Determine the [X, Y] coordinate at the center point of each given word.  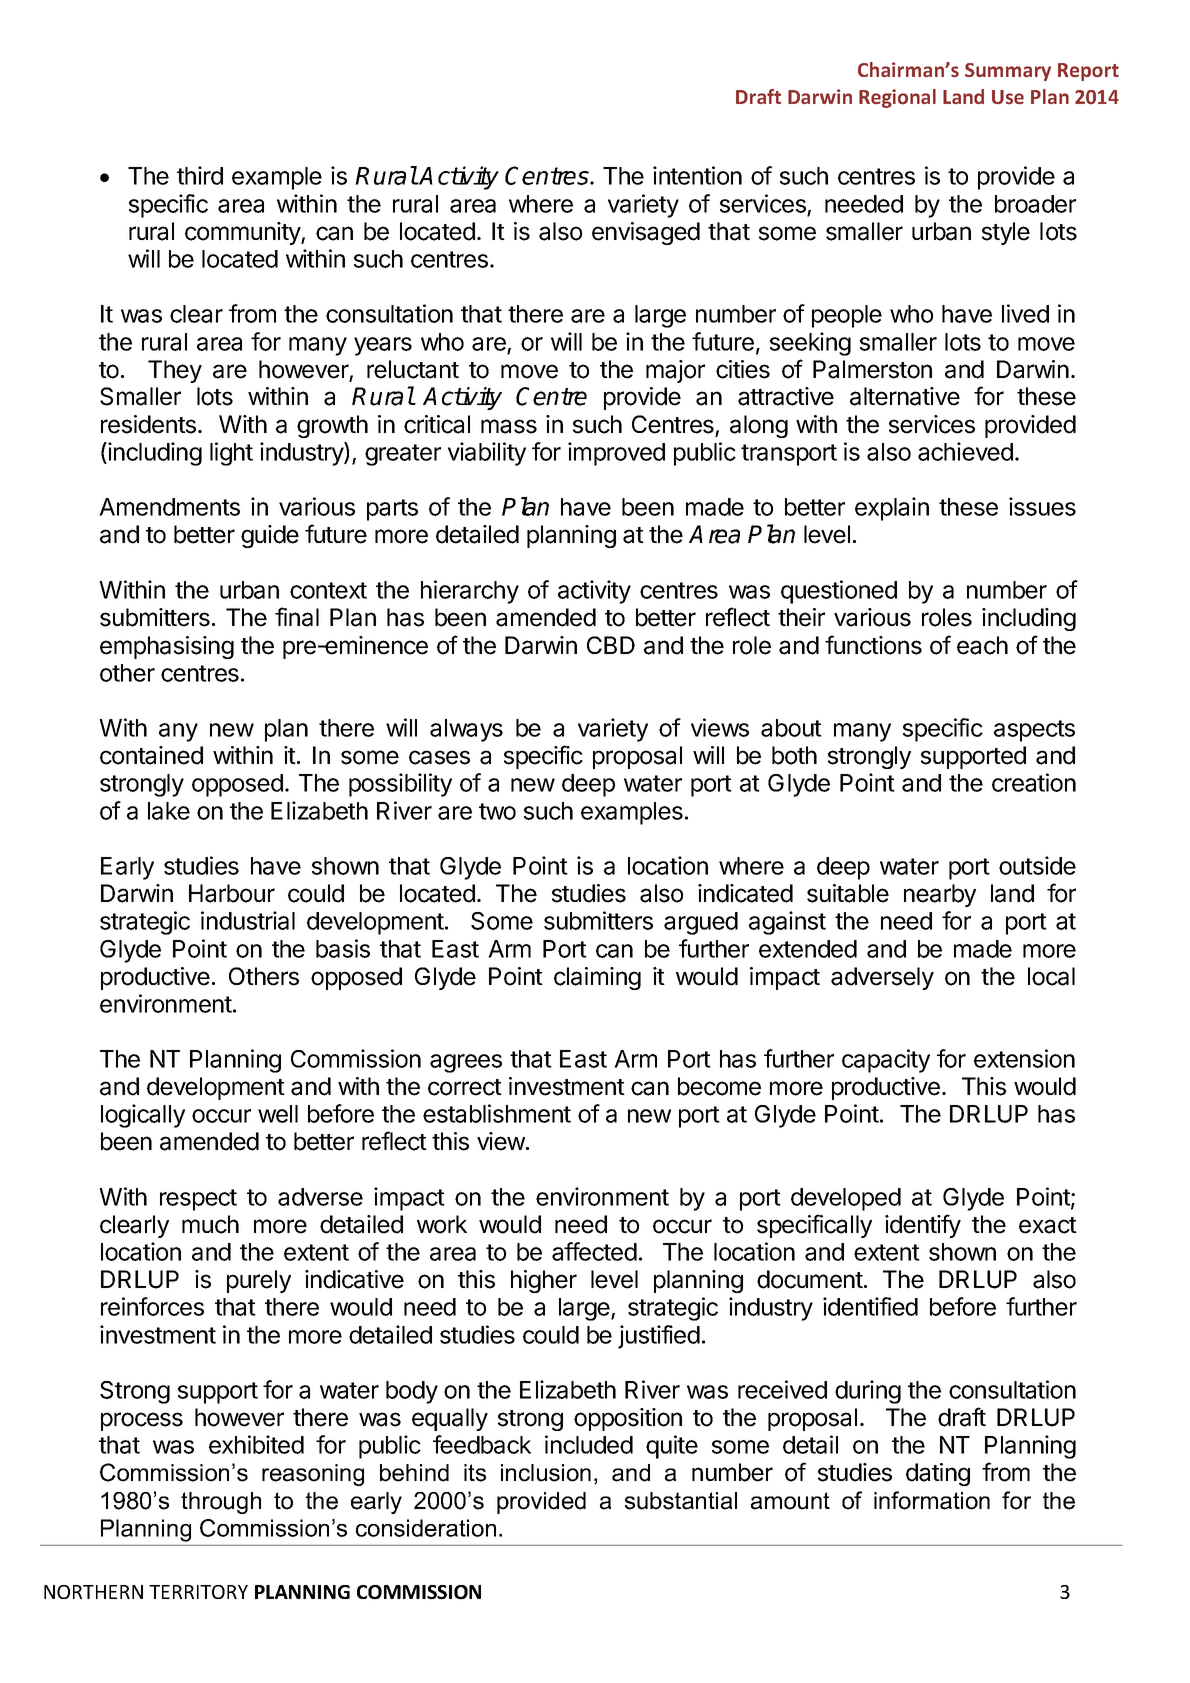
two [497, 811]
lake [169, 811]
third [200, 175]
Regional [897, 98]
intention [697, 175]
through [221, 1503]
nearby [940, 895]
